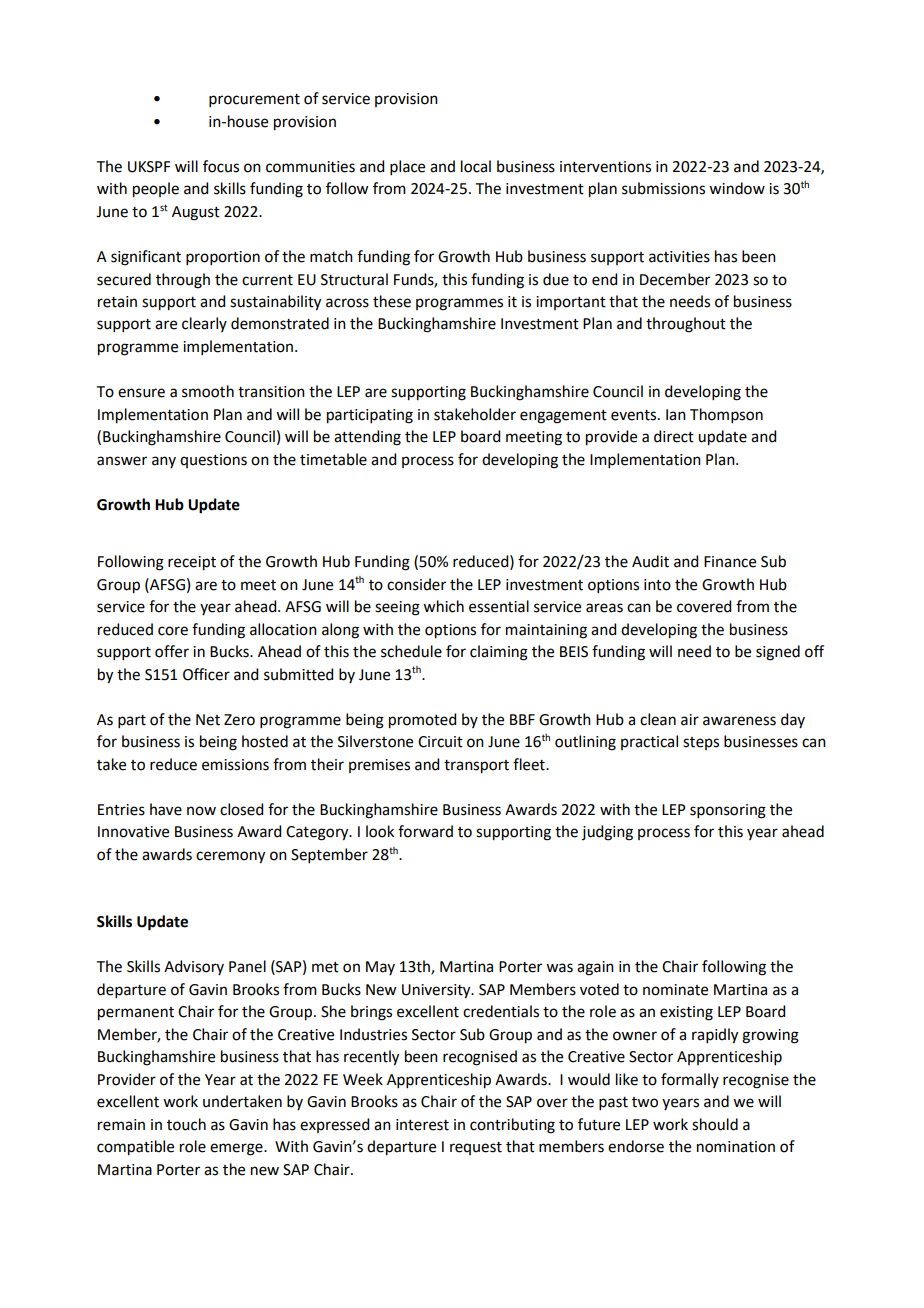 This page has width=924, height=1308. I want to click on window, so click(737, 188).
